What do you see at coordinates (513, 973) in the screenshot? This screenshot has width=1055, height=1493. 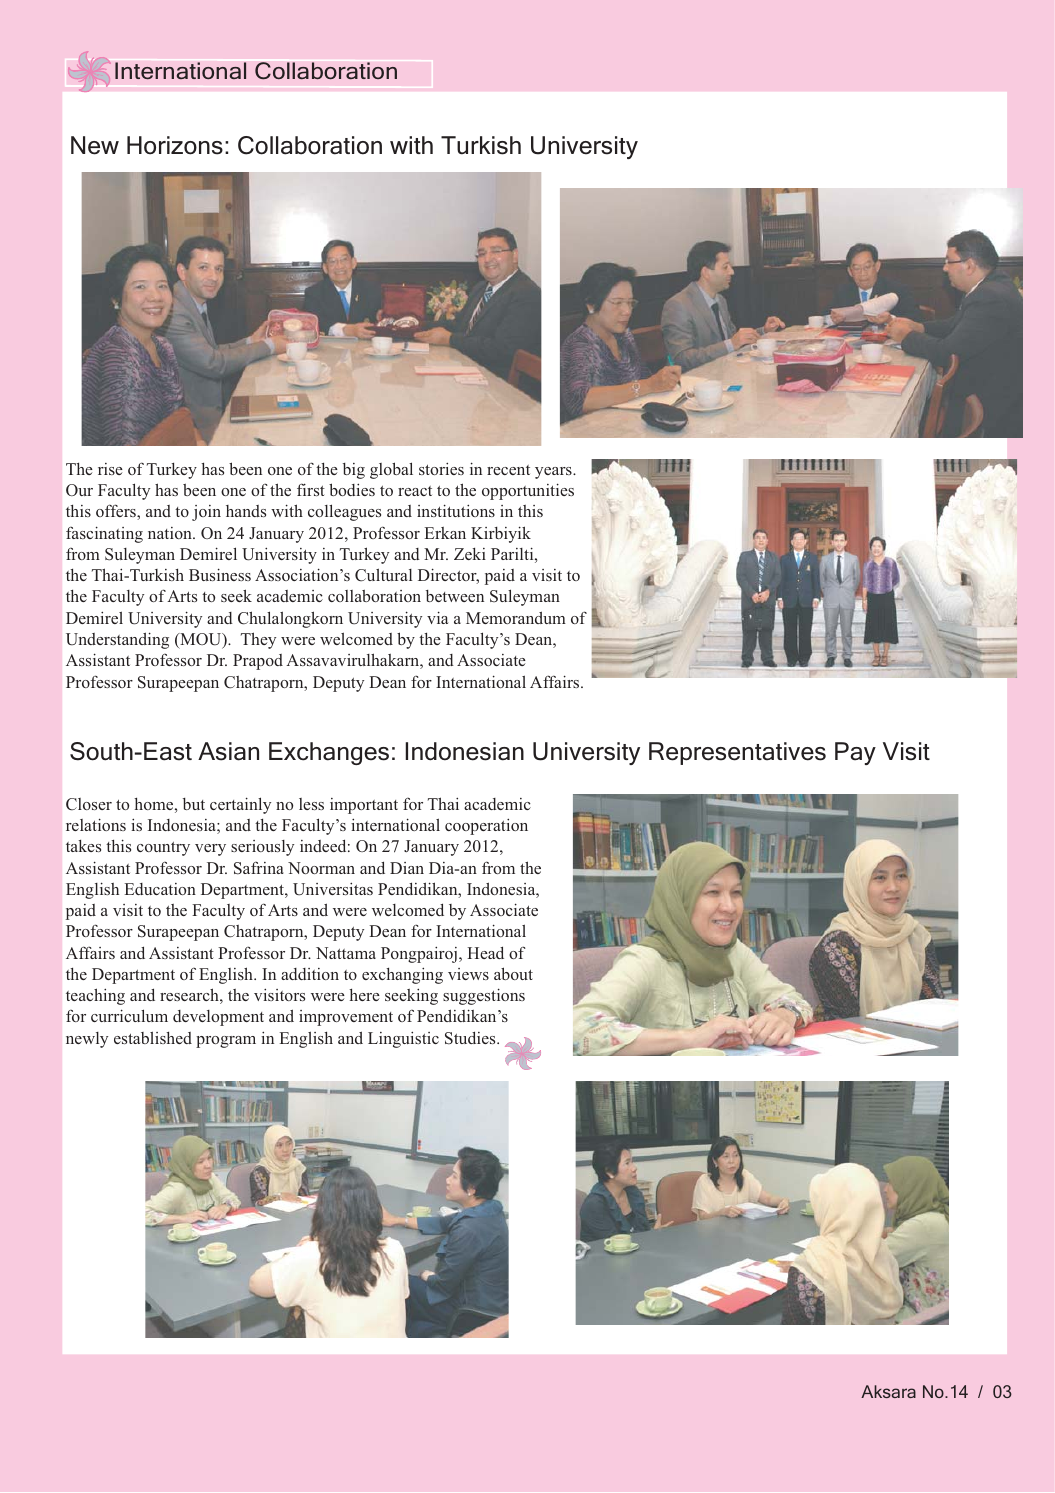 I see `about` at bounding box center [513, 973].
